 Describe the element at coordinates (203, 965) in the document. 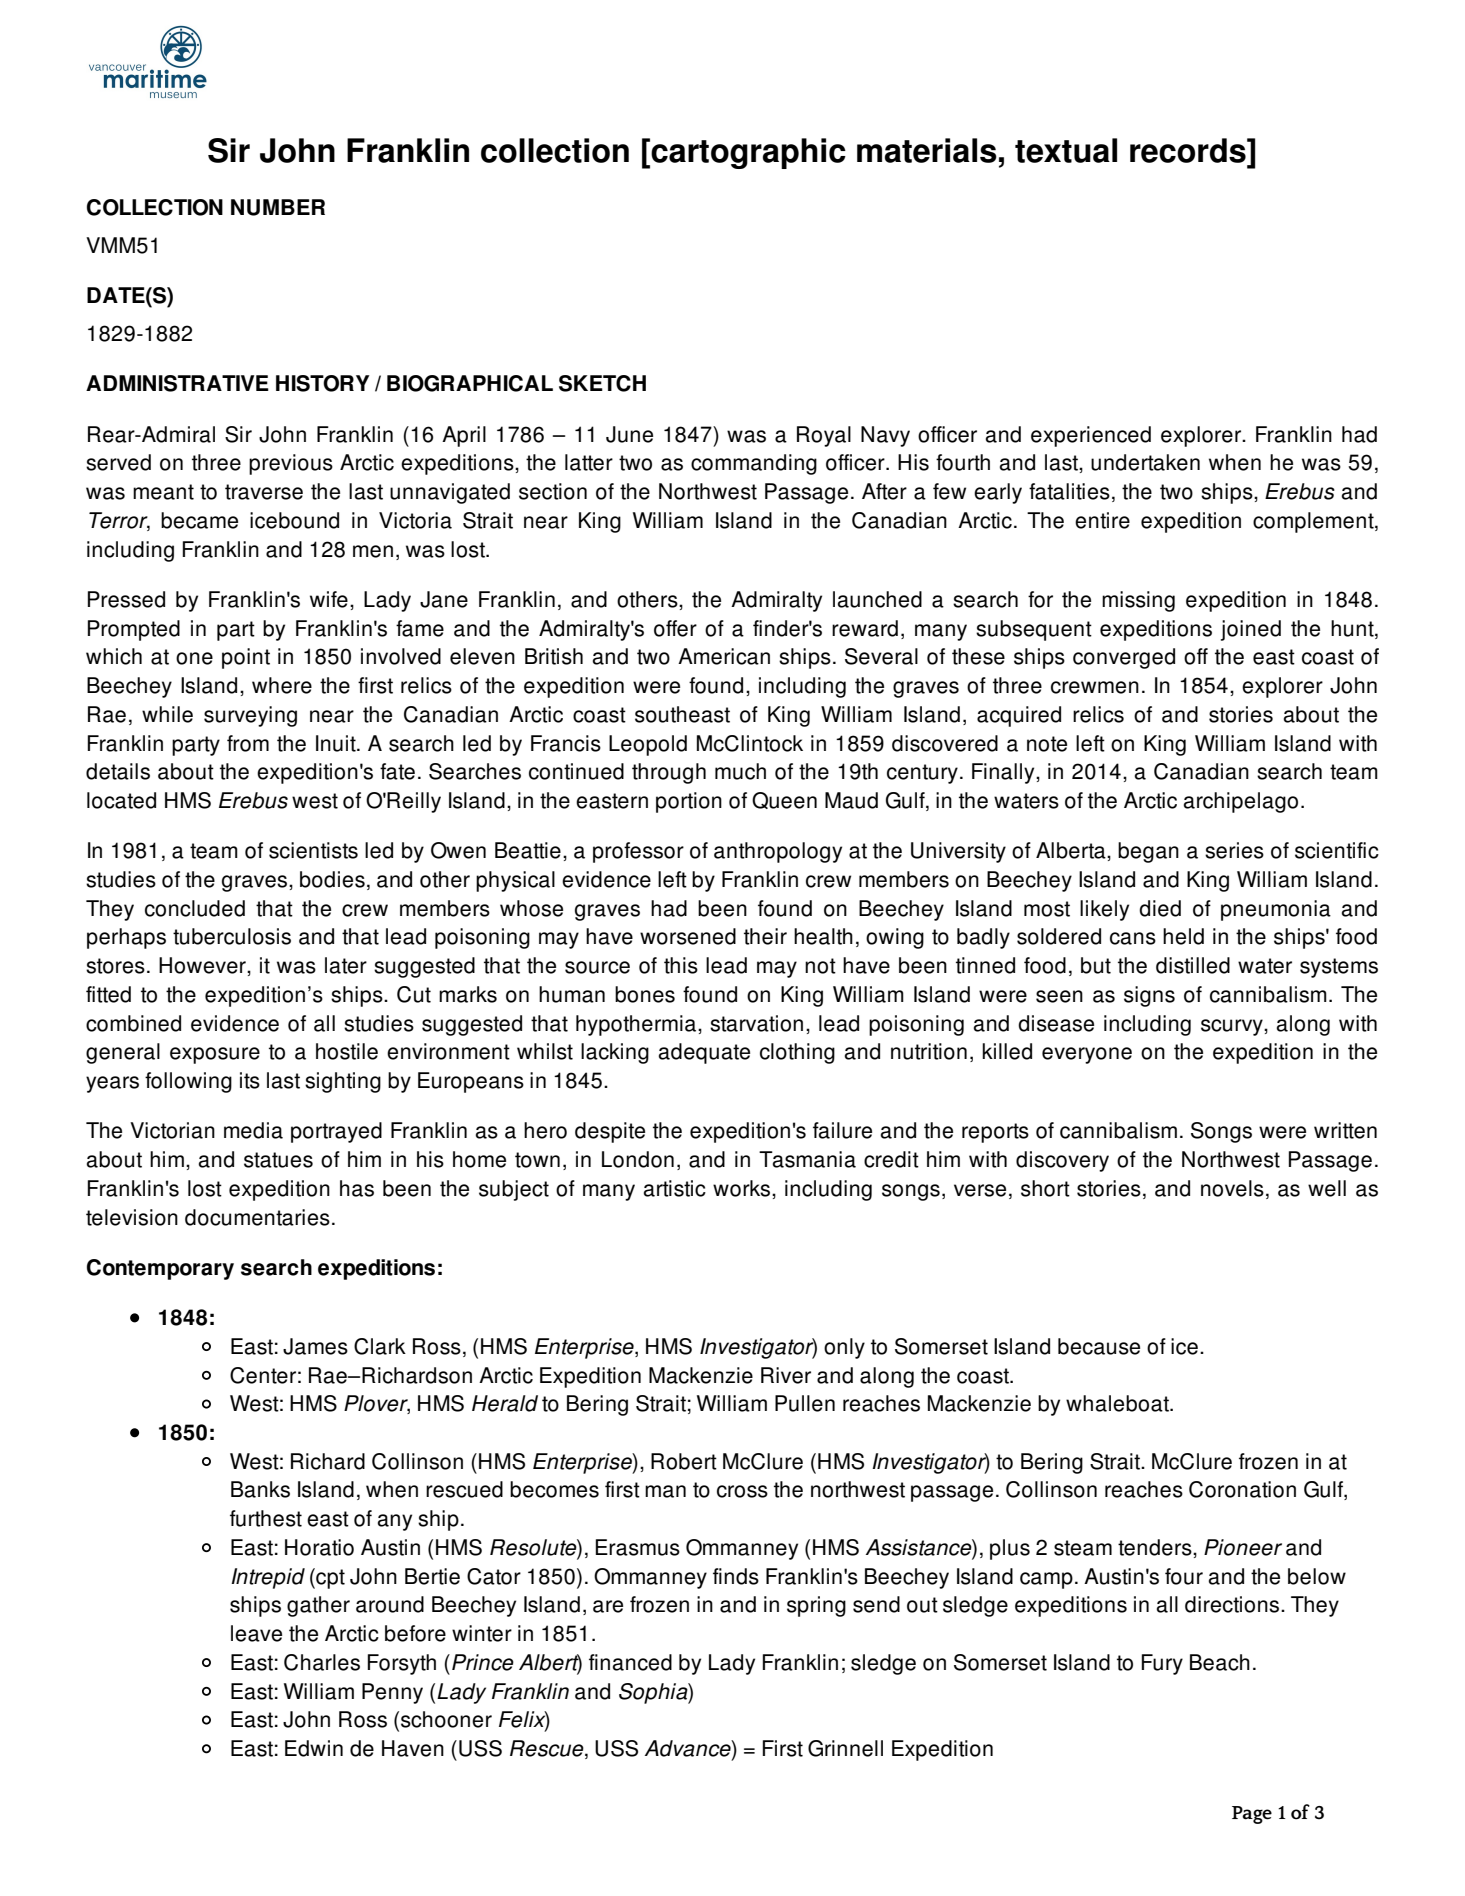

I see `However` at that location.
